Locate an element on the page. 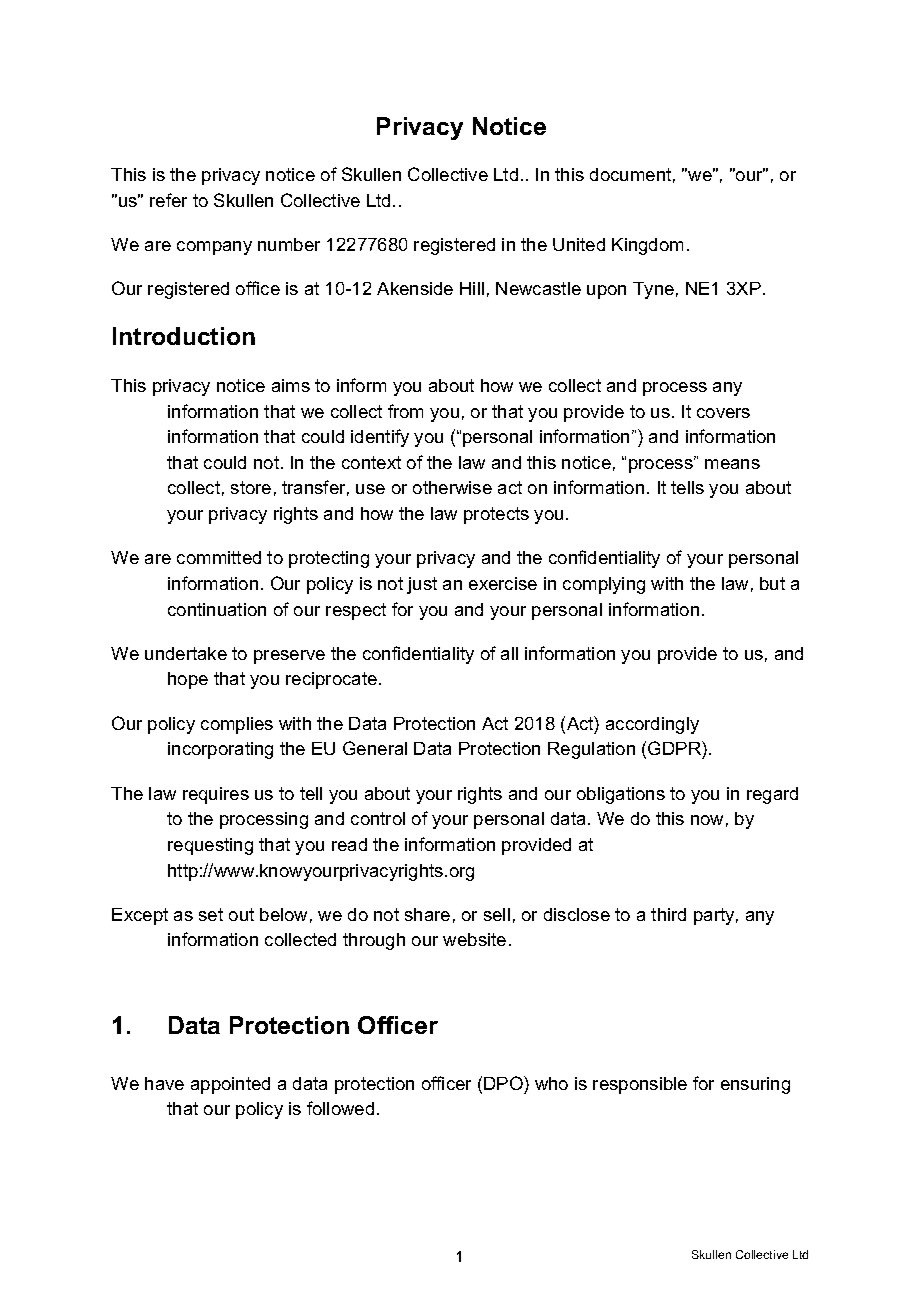 The image size is (924, 1308). means is located at coordinates (732, 464).
